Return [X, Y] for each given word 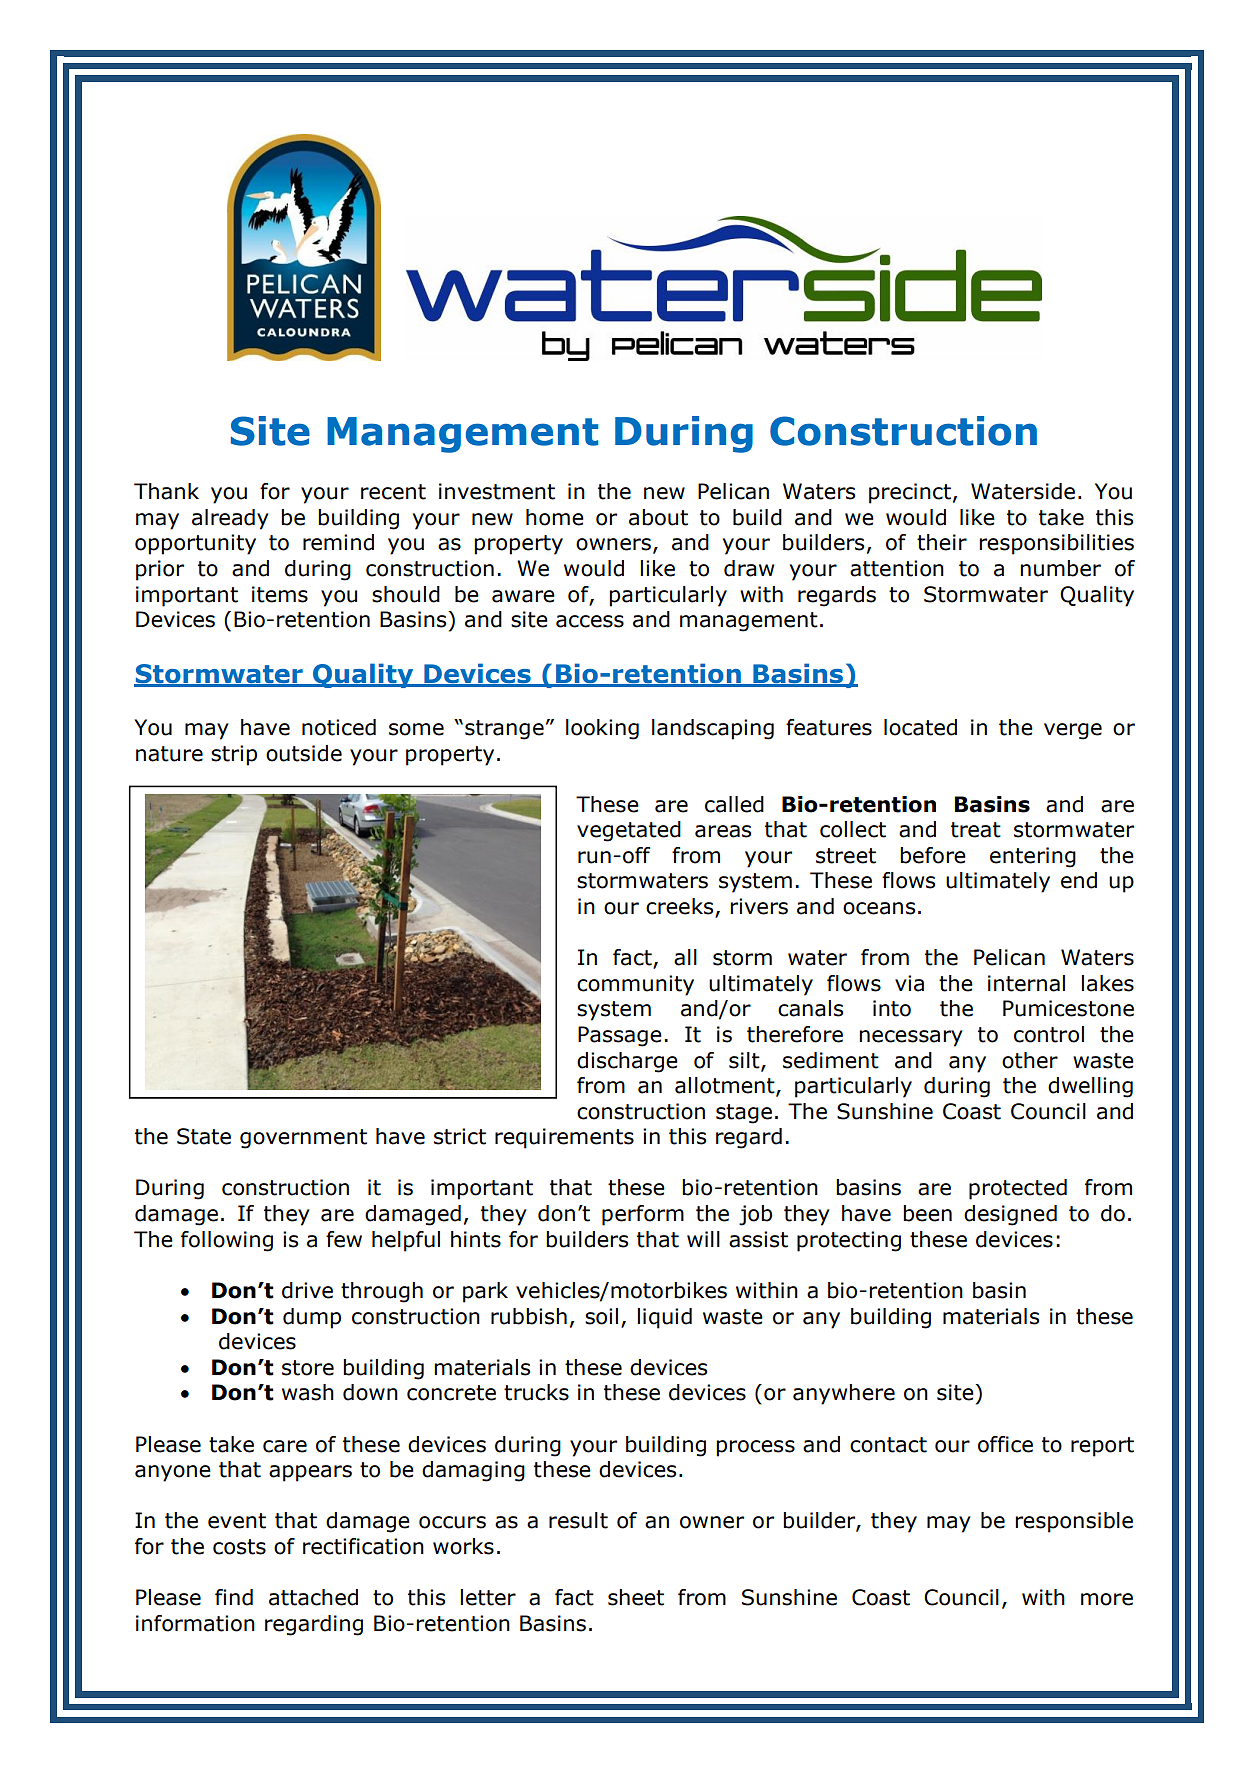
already [230, 519]
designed [1010, 1215]
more [1107, 1599]
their [942, 542]
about [658, 517]
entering [1033, 857]
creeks [681, 907]
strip [234, 755]
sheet [636, 1597]
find [234, 1597]
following [227, 1241]
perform [643, 1215]
